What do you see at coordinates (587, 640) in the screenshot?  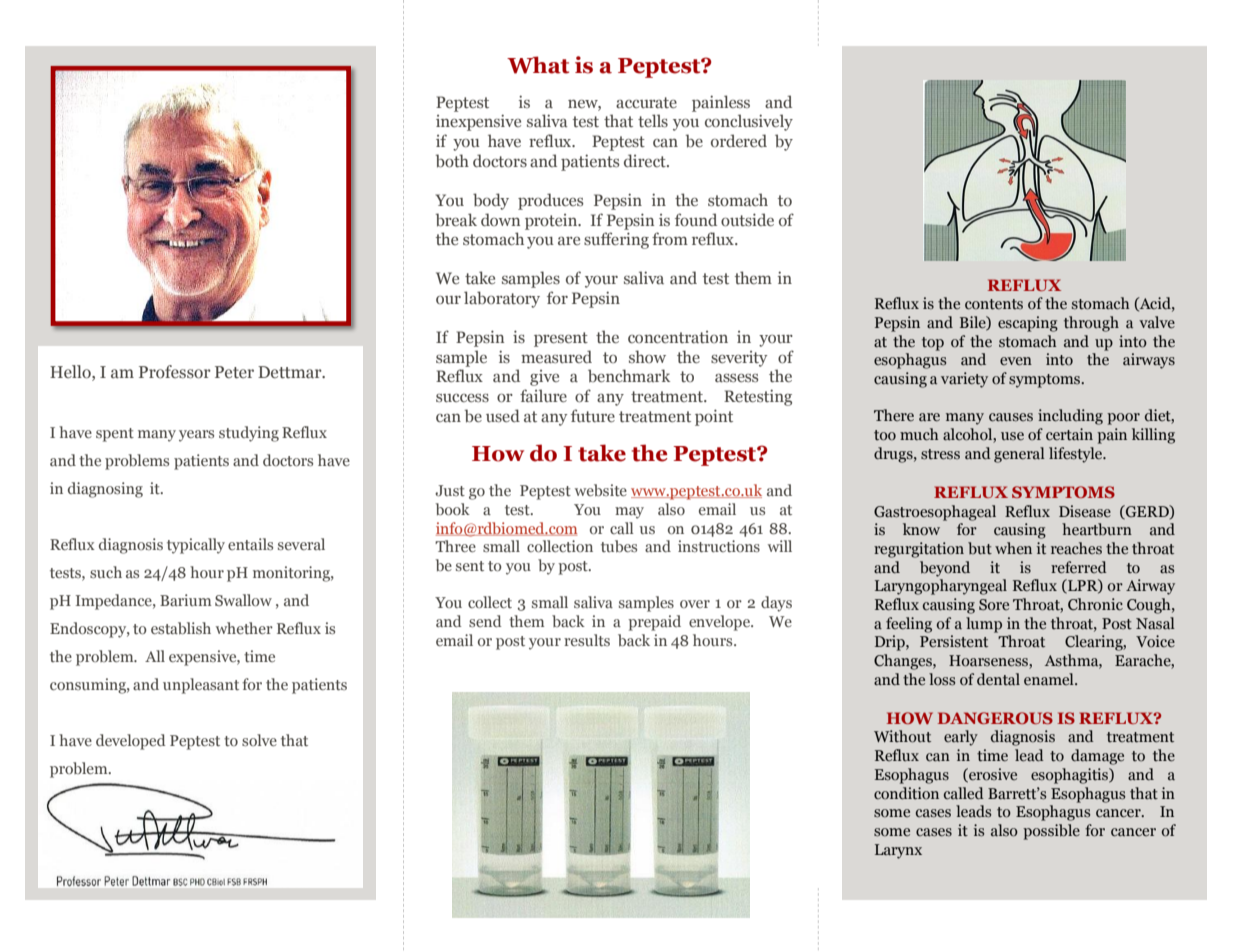 I see `results` at bounding box center [587, 640].
